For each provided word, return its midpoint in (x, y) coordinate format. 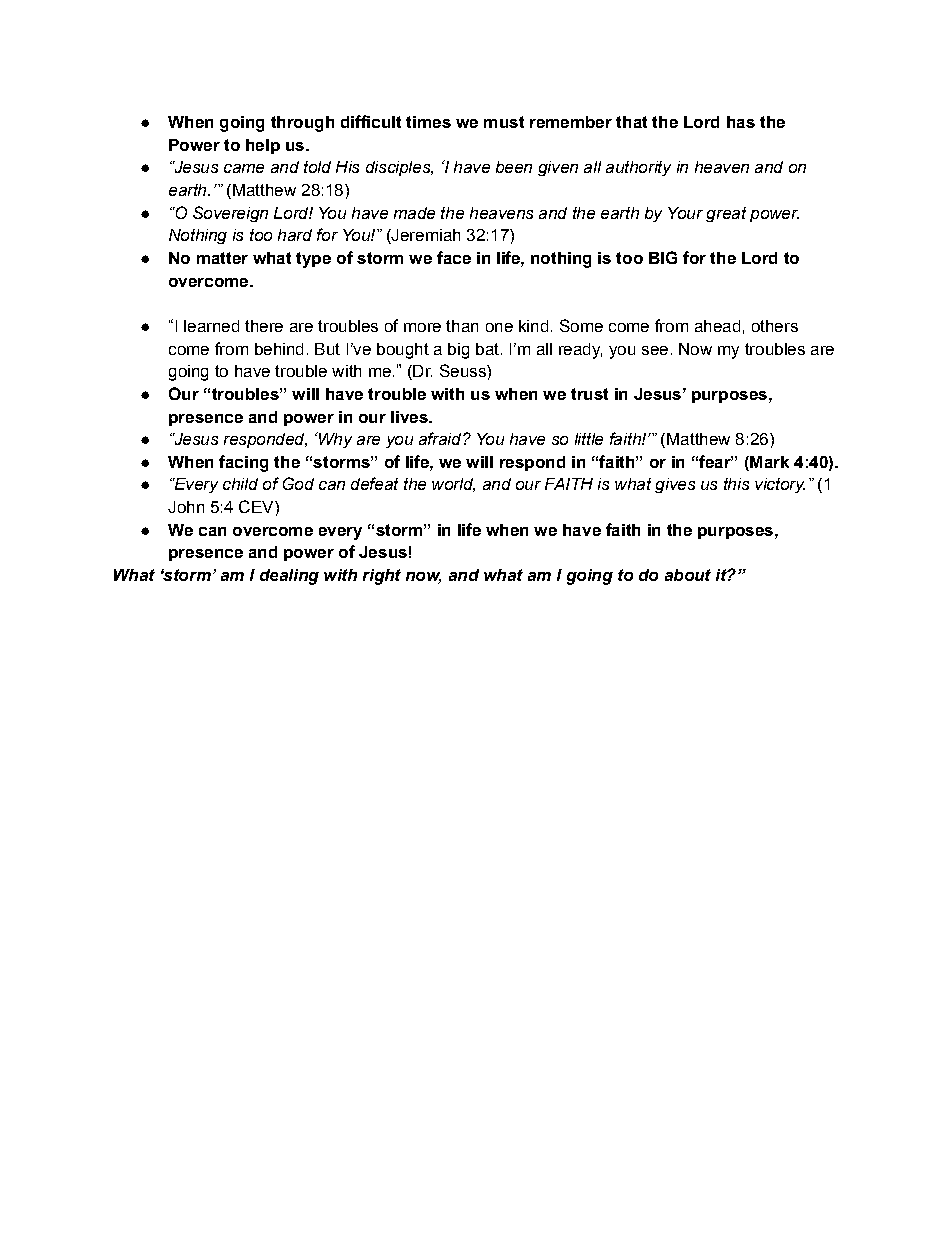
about (688, 575)
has (741, 122)
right (382, 577)
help (263, 146)
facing (243, 463)
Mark (768, 462)
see (655, 350)
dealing (289, 577)
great (726, 214)
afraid (441, 438)
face (454, 257)
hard (295, 235)
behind (279, 349)
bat (487, 349)
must (504, 122)
